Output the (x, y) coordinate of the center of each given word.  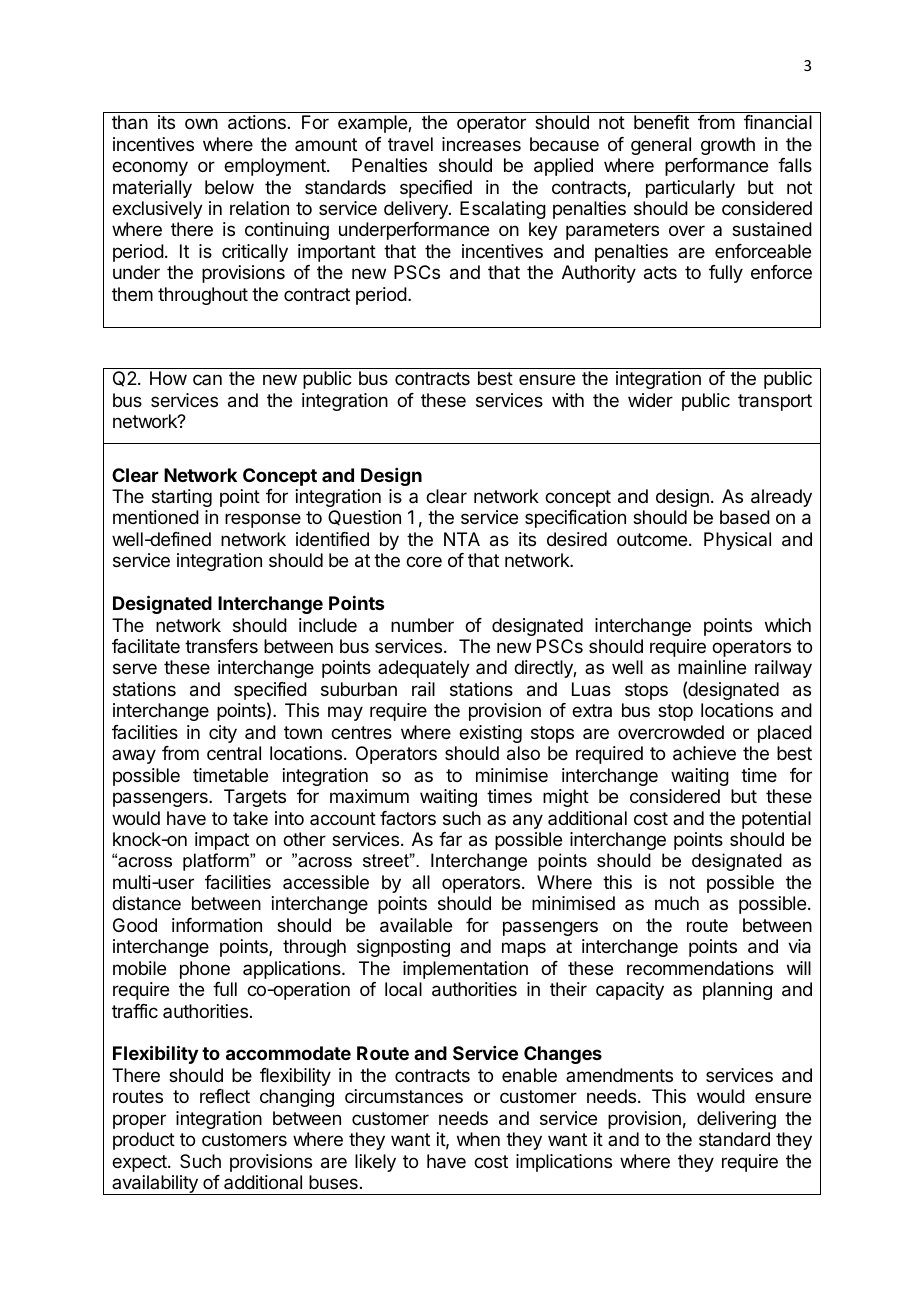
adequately (424, 669)
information (217, 925)
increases (481, 144)
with (568, 400)
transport (775, 402)
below (229, 187)
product (144, 1141)
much (677, 903)
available (416, 925)
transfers (221, 646)
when (478, 1139)
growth (728, 146)
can (207, 379)
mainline (712, 667)
